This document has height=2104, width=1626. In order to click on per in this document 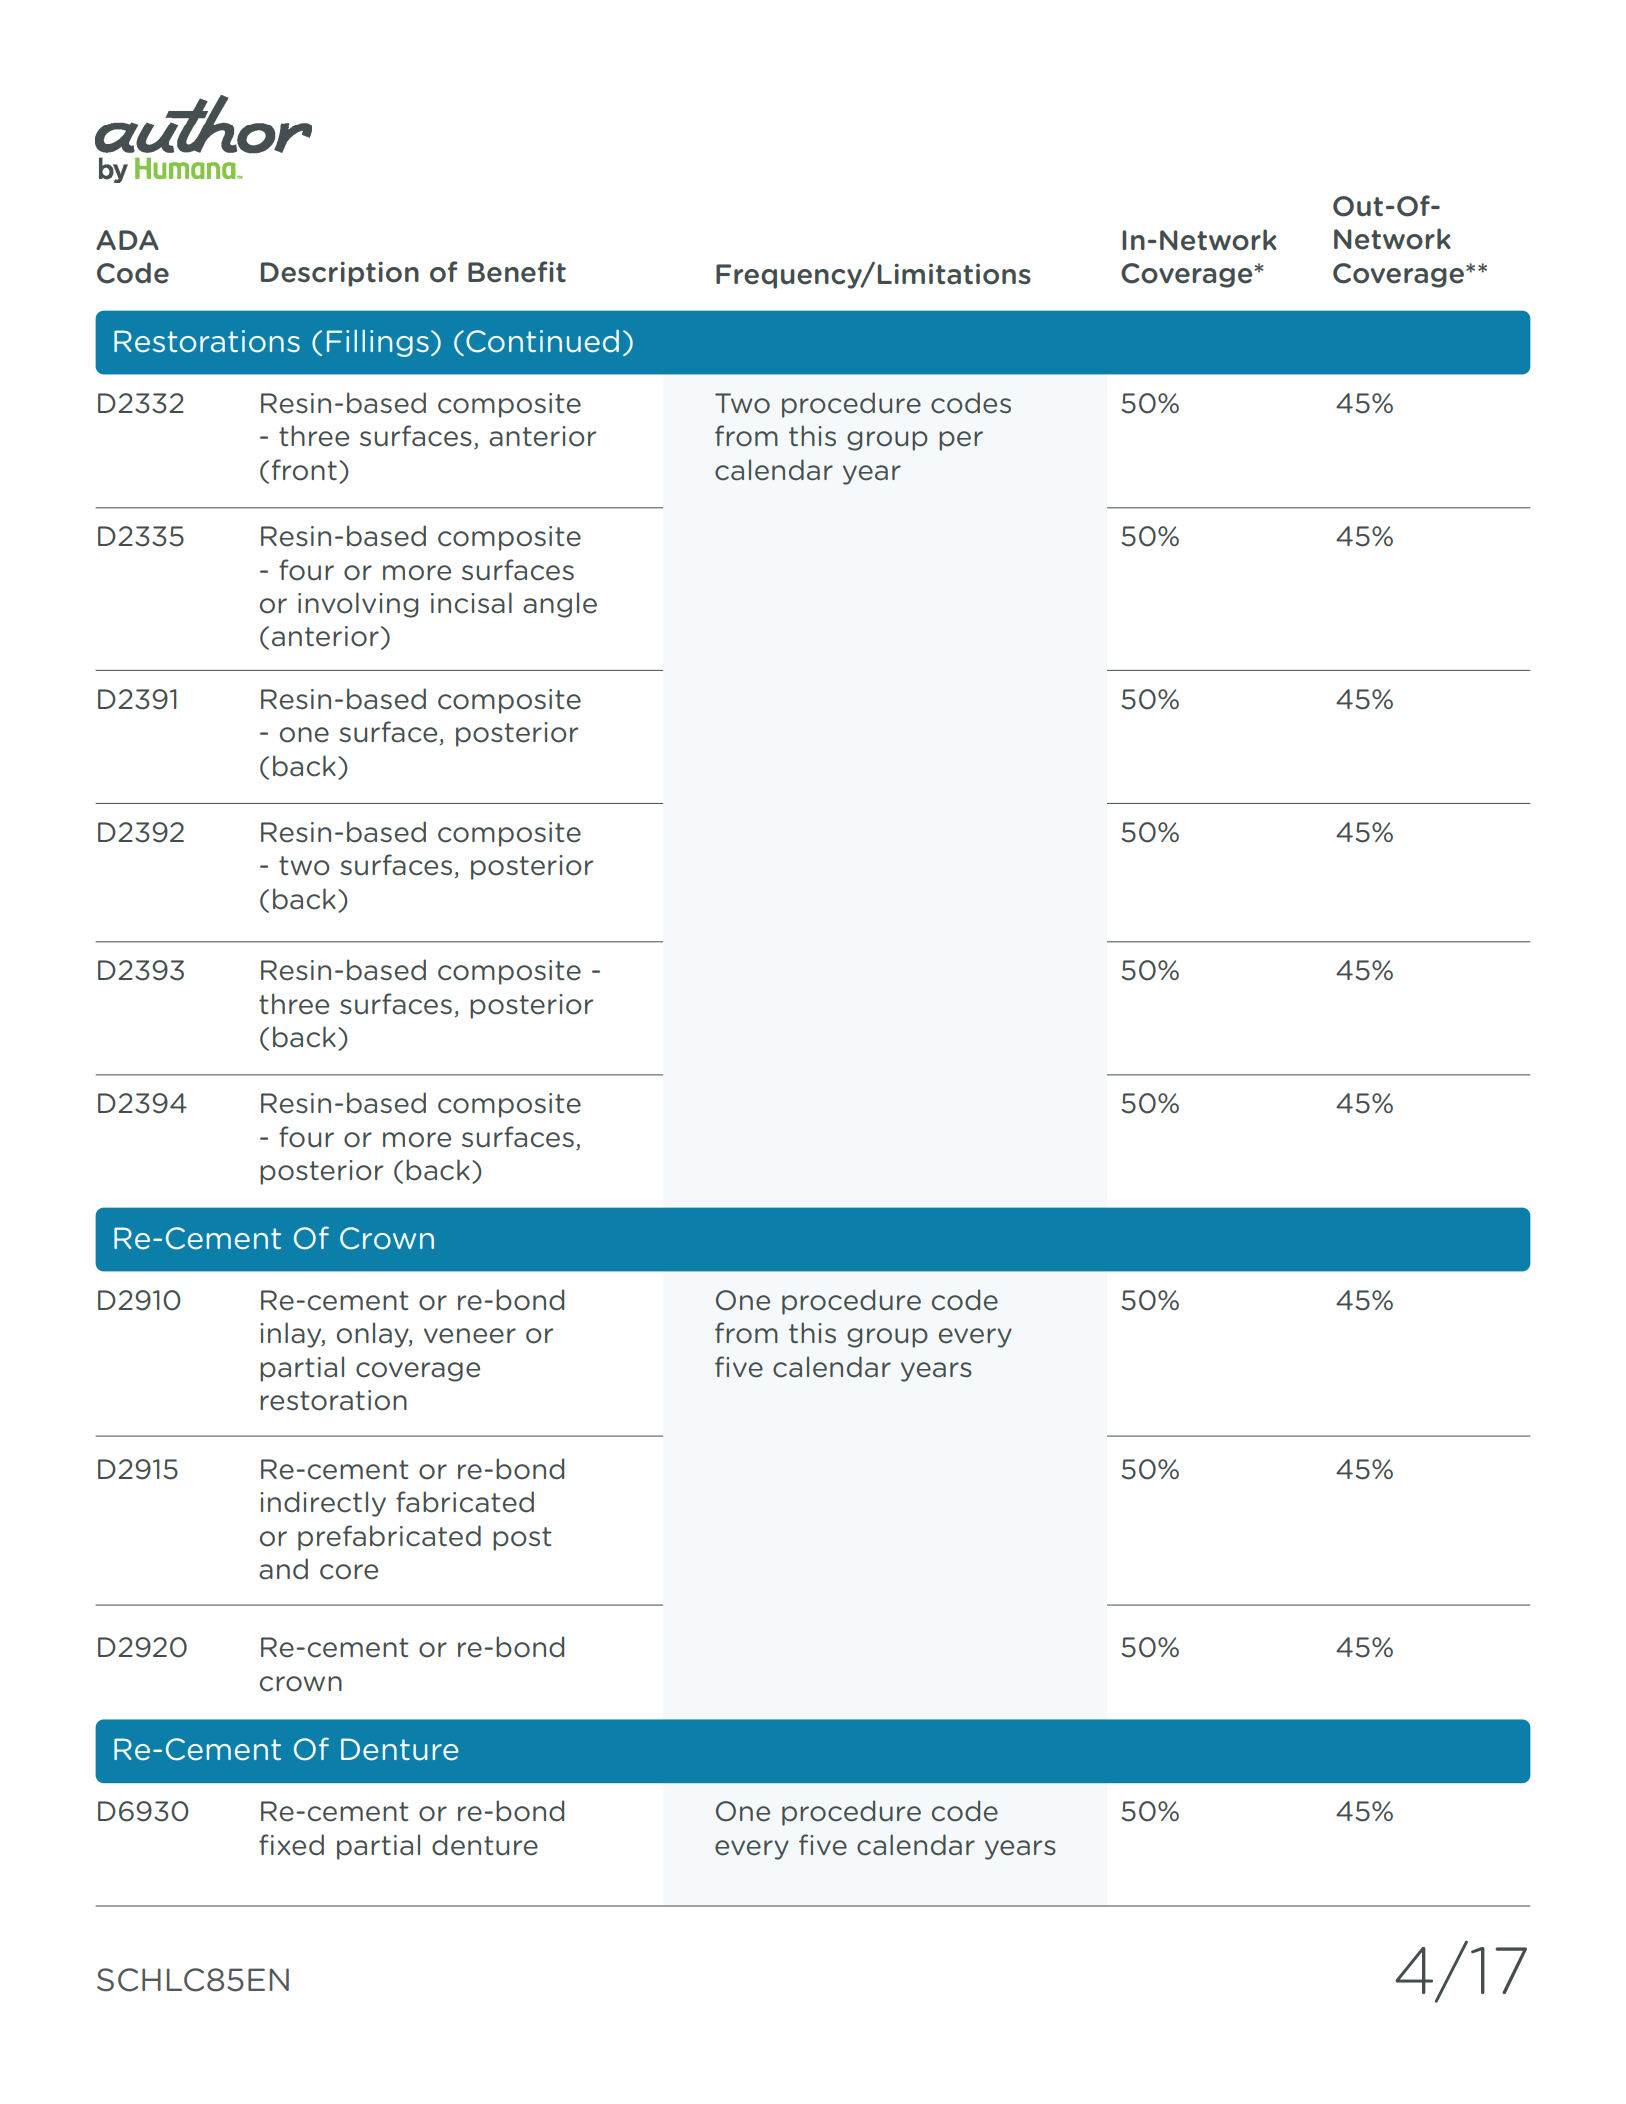, I will do `click(961, 441)`.
